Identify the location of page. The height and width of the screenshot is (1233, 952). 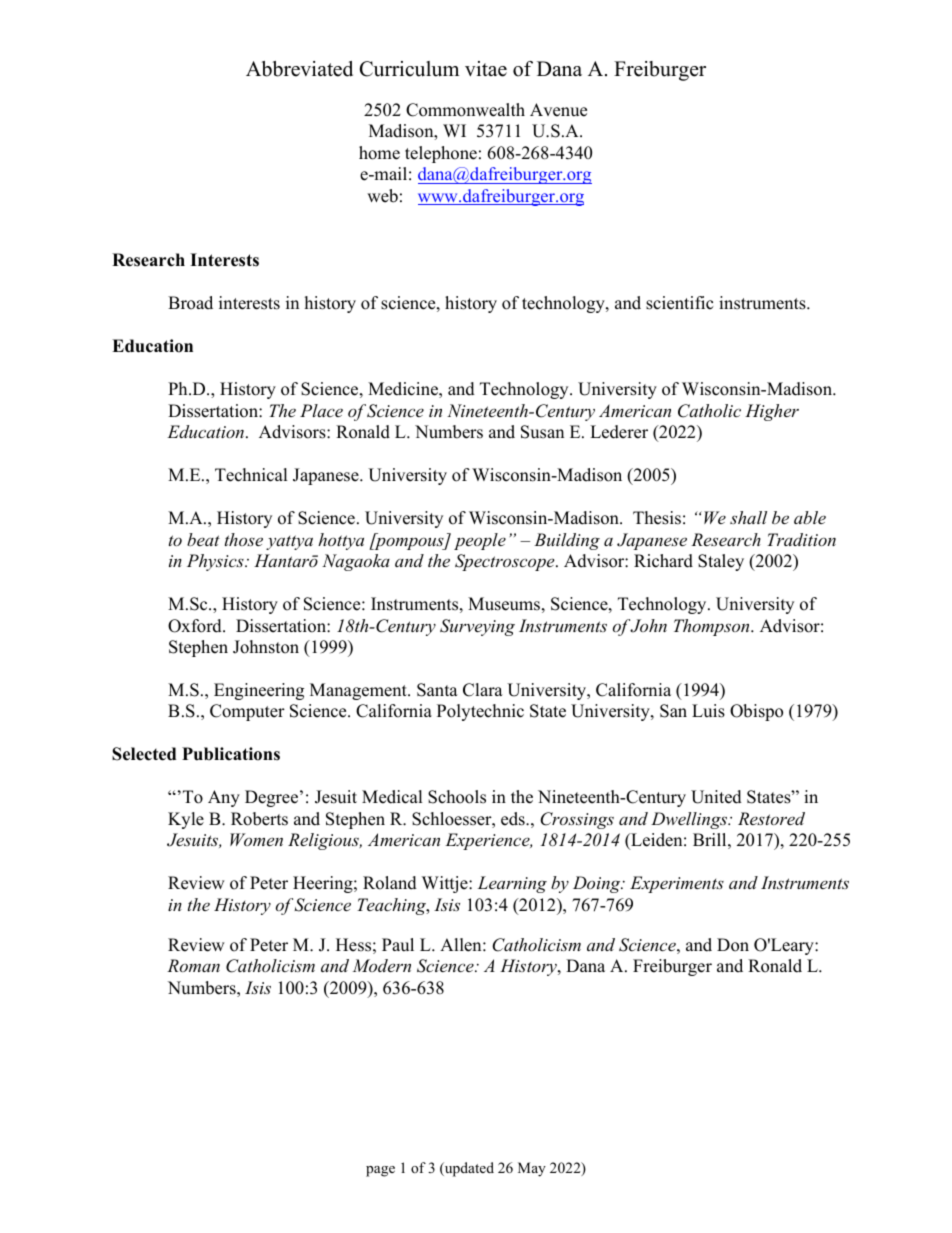
(380, 1171).
